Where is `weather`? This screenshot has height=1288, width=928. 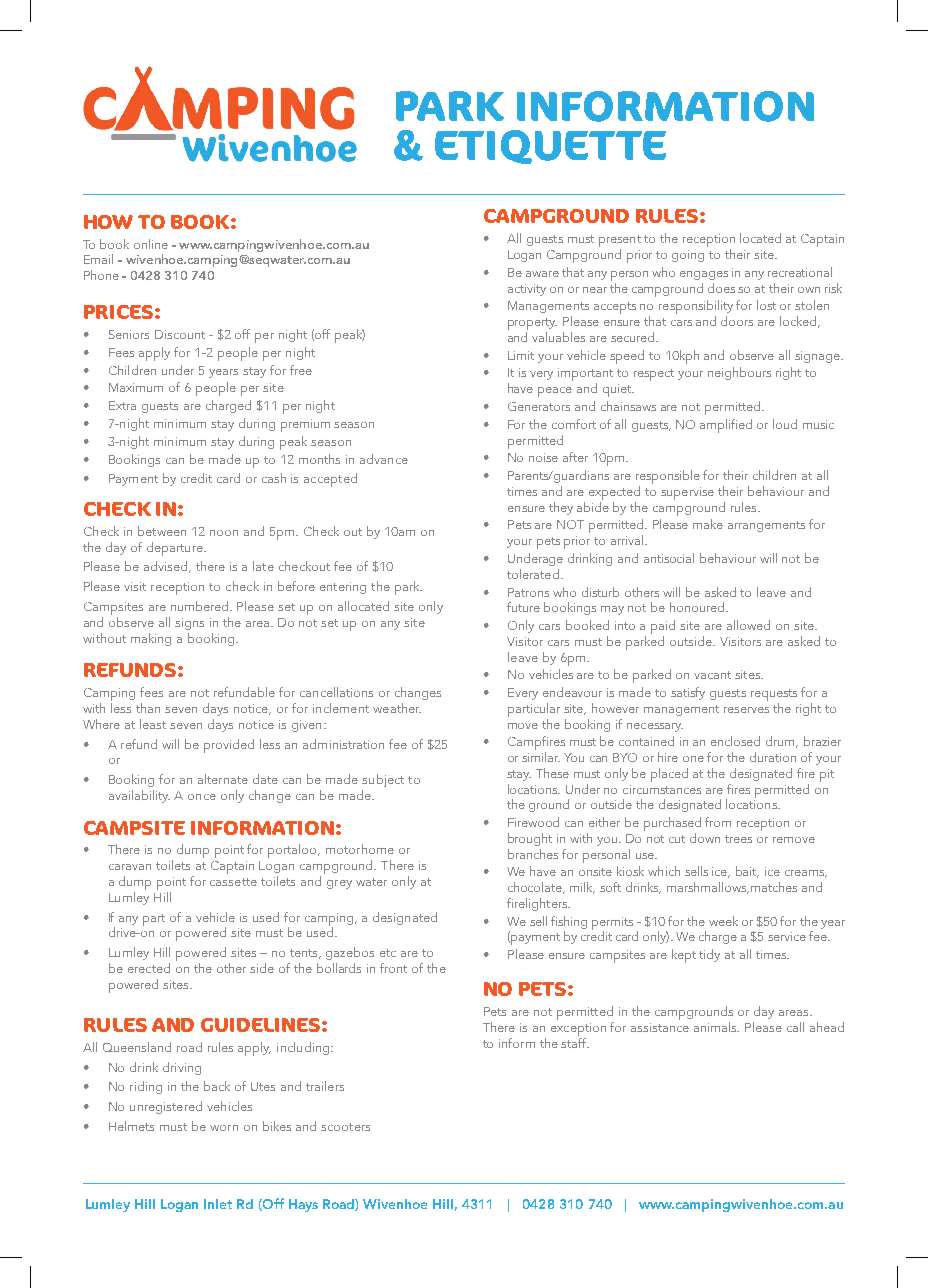
weather is located at coordinates (397, 708).
